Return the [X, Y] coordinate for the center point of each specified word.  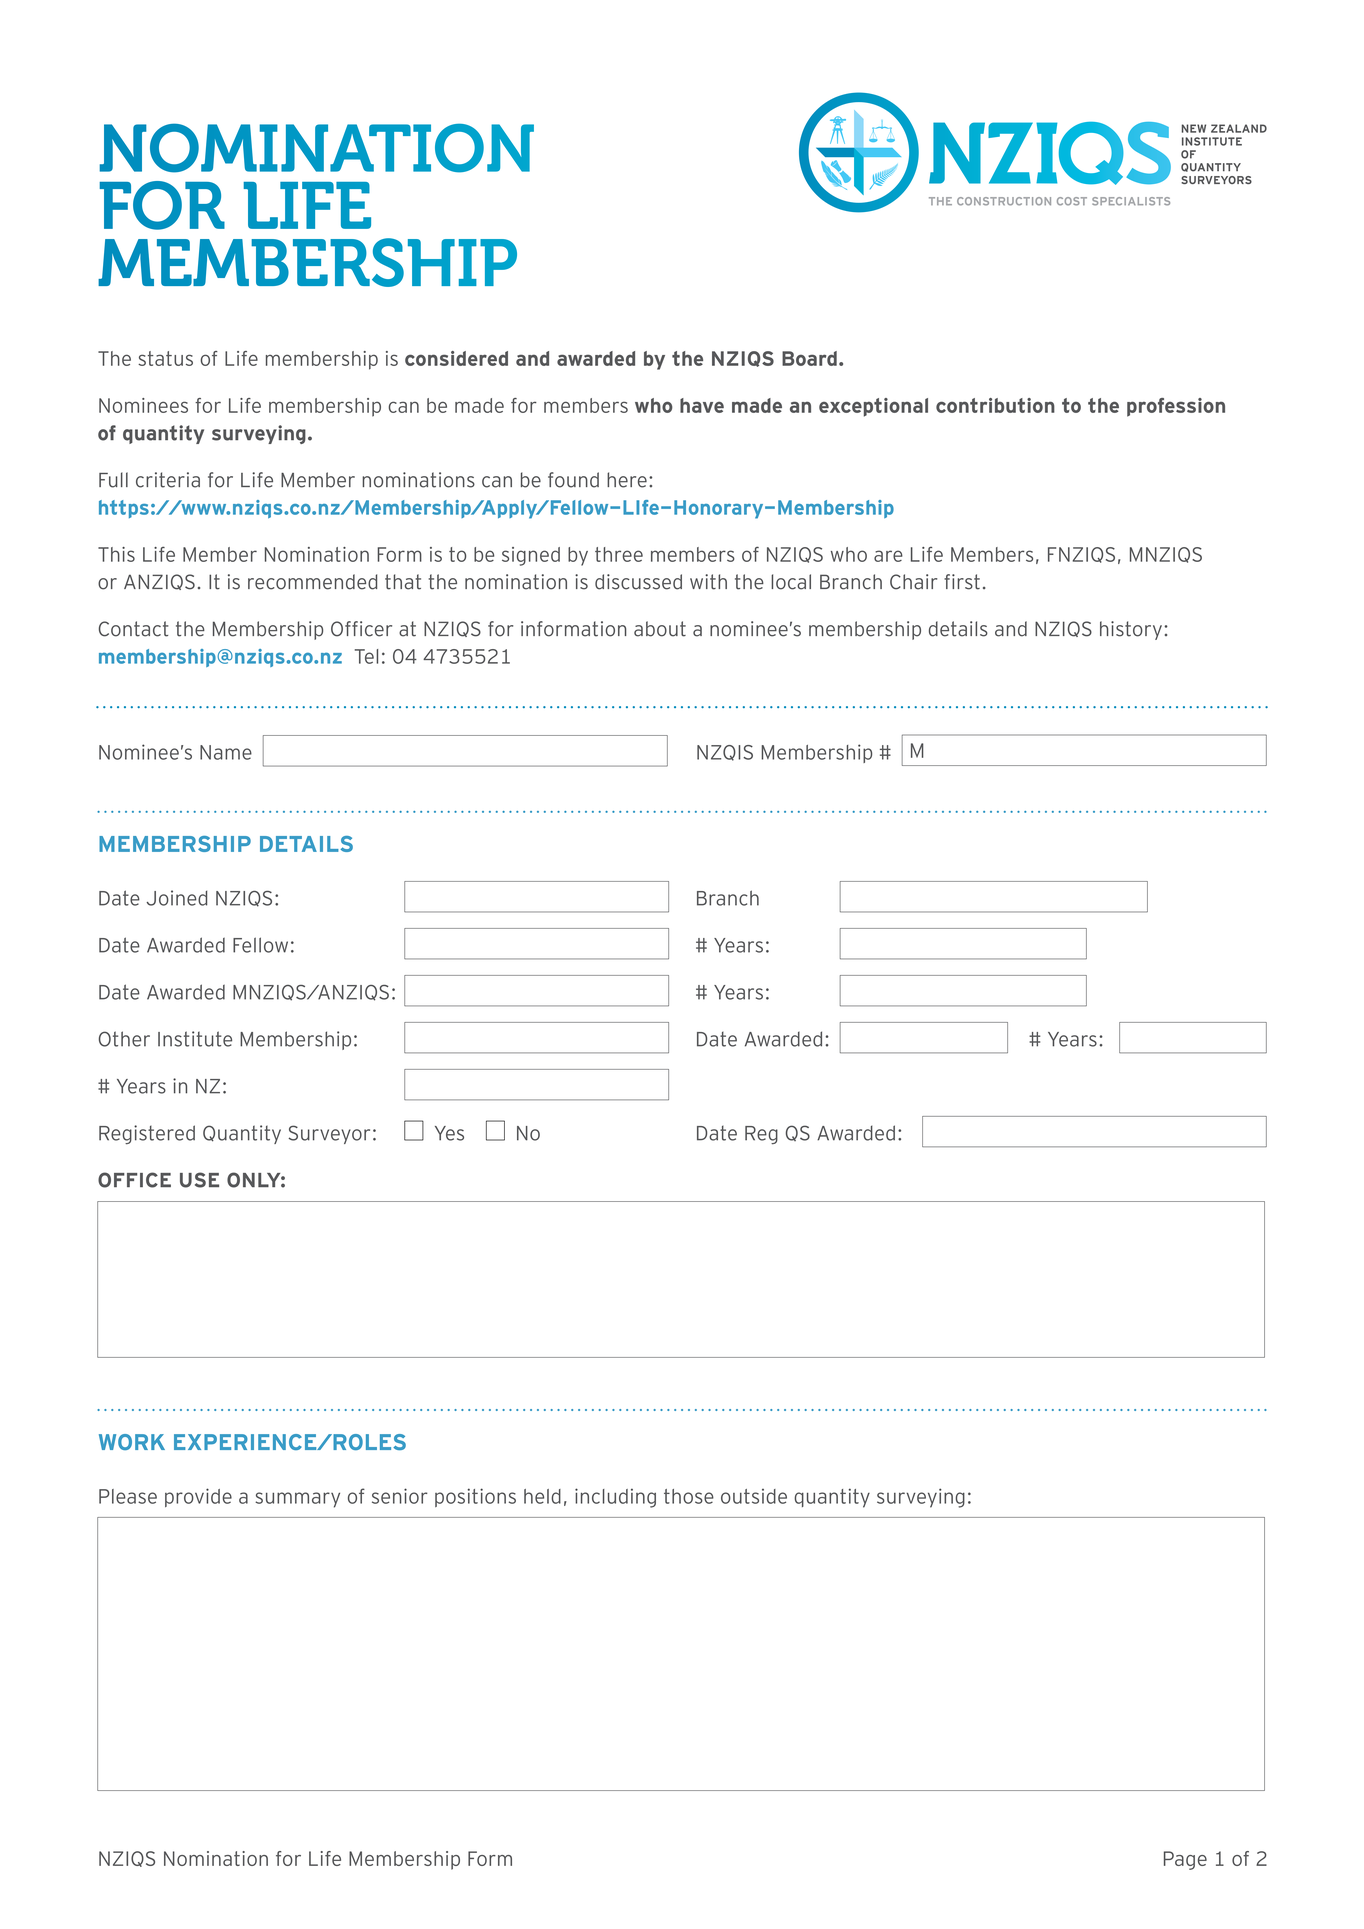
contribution [995, 405]
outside [754, 1496]
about [660, 629]
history [1131, 630]
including [615, 1498]
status [165, 358]
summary [297, 1500]
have [702, 405]
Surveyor [329, 1134]
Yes [449, 1133]
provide [198, 1497]
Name [226, 752]
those [689, 1496]
